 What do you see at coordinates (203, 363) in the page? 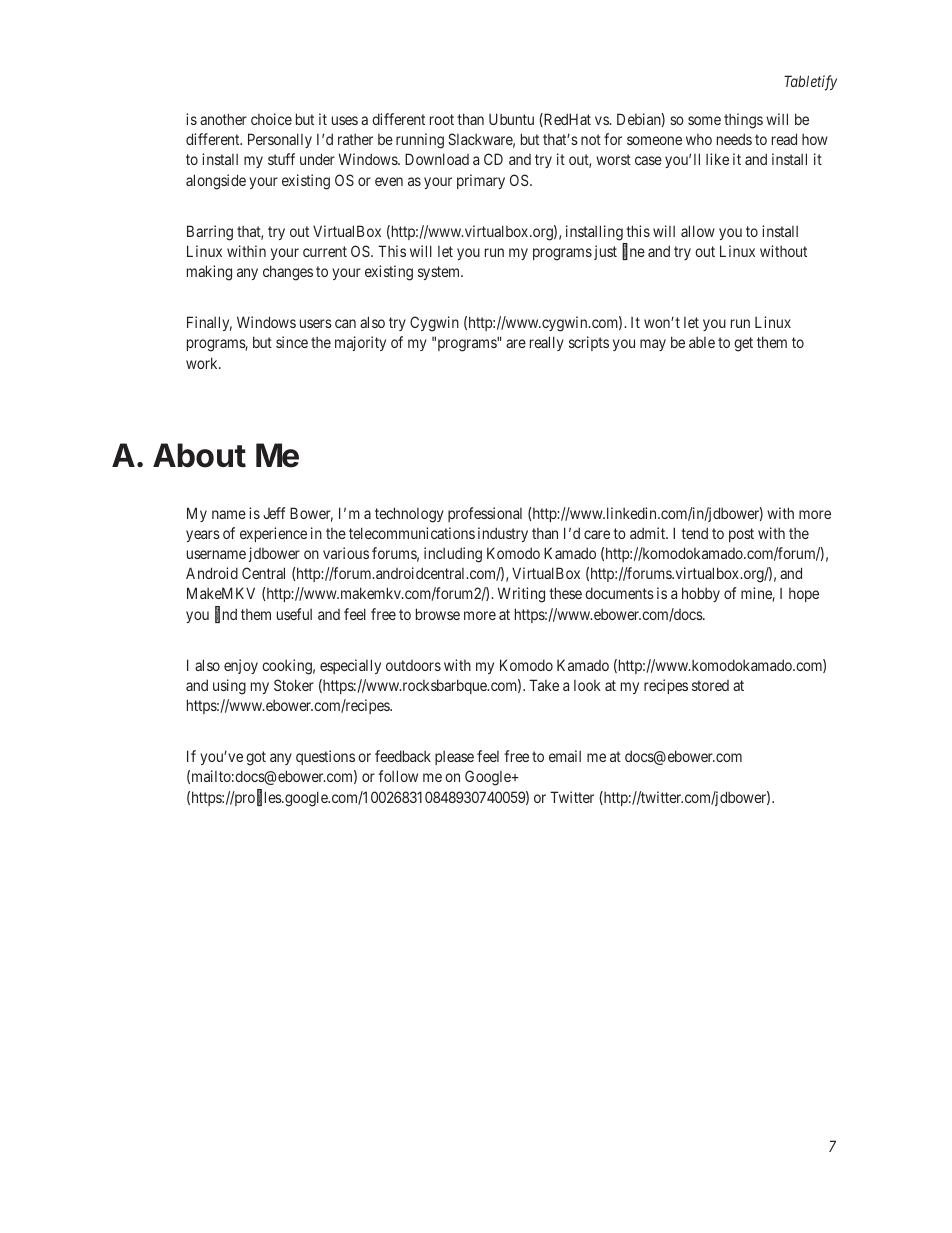
I see `work` at bounding box center [203, 363].
